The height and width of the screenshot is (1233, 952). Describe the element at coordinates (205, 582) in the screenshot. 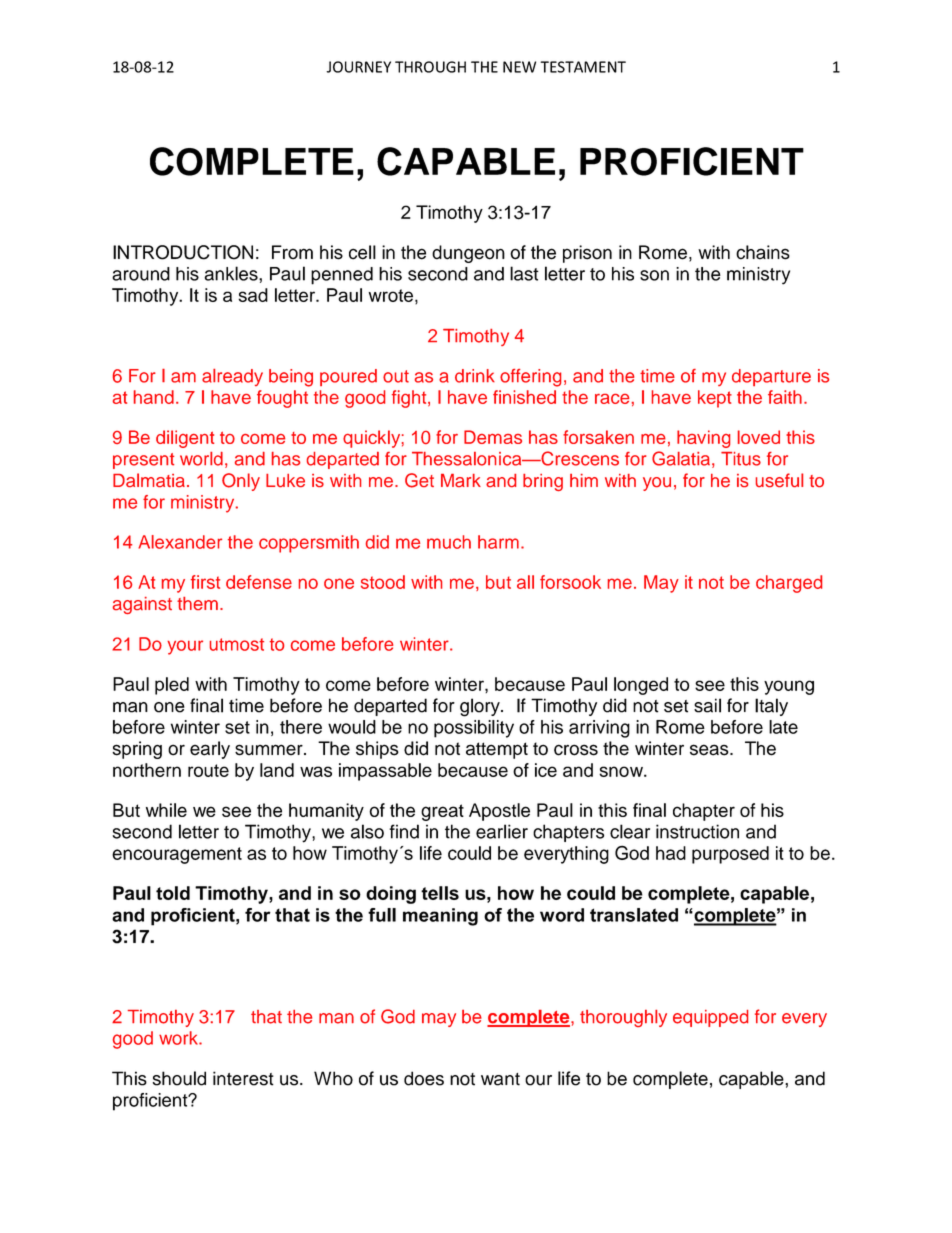

I see `first` at that location.
